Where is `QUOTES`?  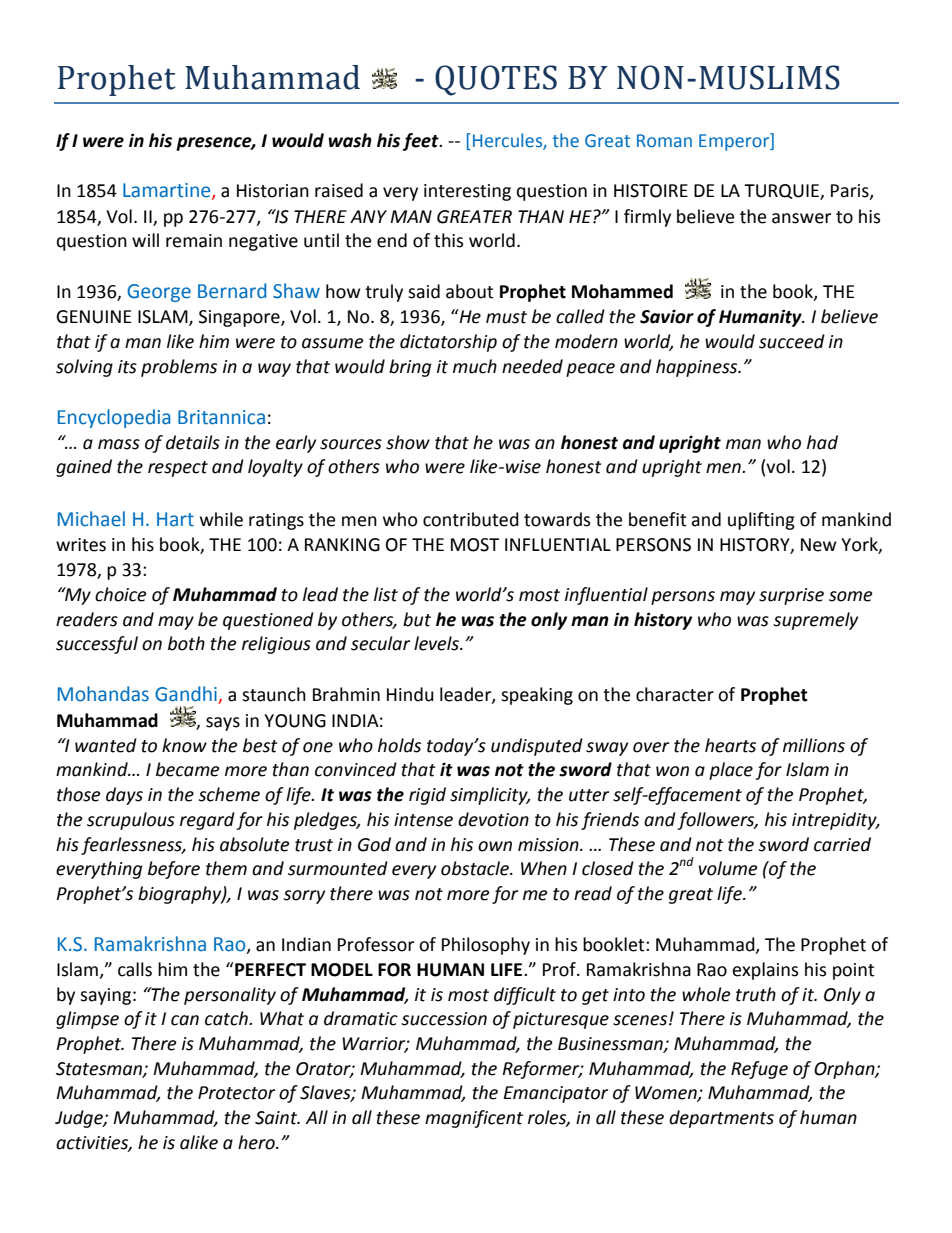 QUOTES is located at coordinates (496, 80).
